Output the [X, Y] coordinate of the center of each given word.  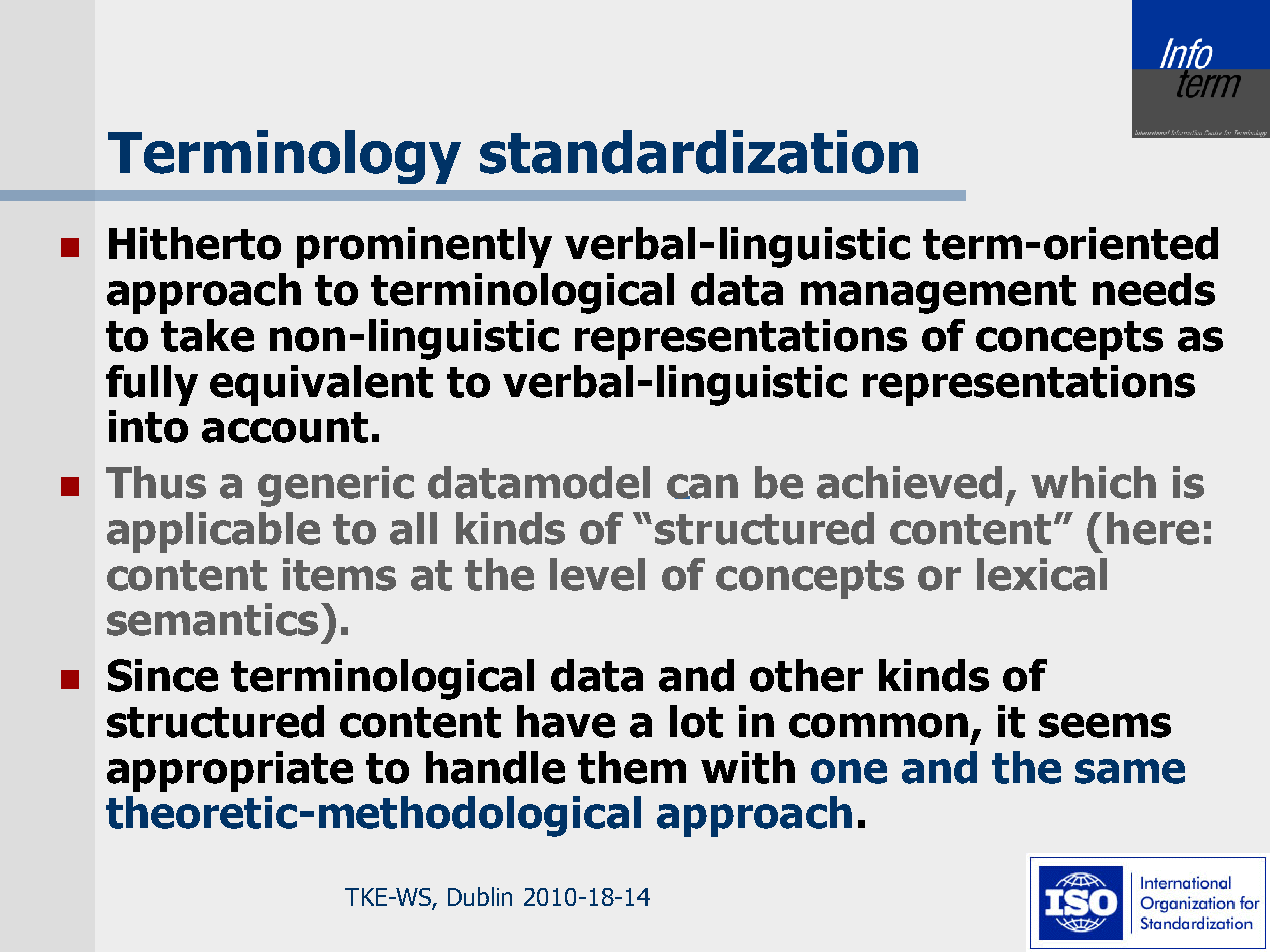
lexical [1042, 574]
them [632, 767]
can [702, 486]
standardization [699, 152]
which [1093, 482]
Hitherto [195, 243]
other [806, 675]
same [1130, 771]
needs [1154, 289]
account [285, 427]
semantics [212, 619]
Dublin [480, 896]
